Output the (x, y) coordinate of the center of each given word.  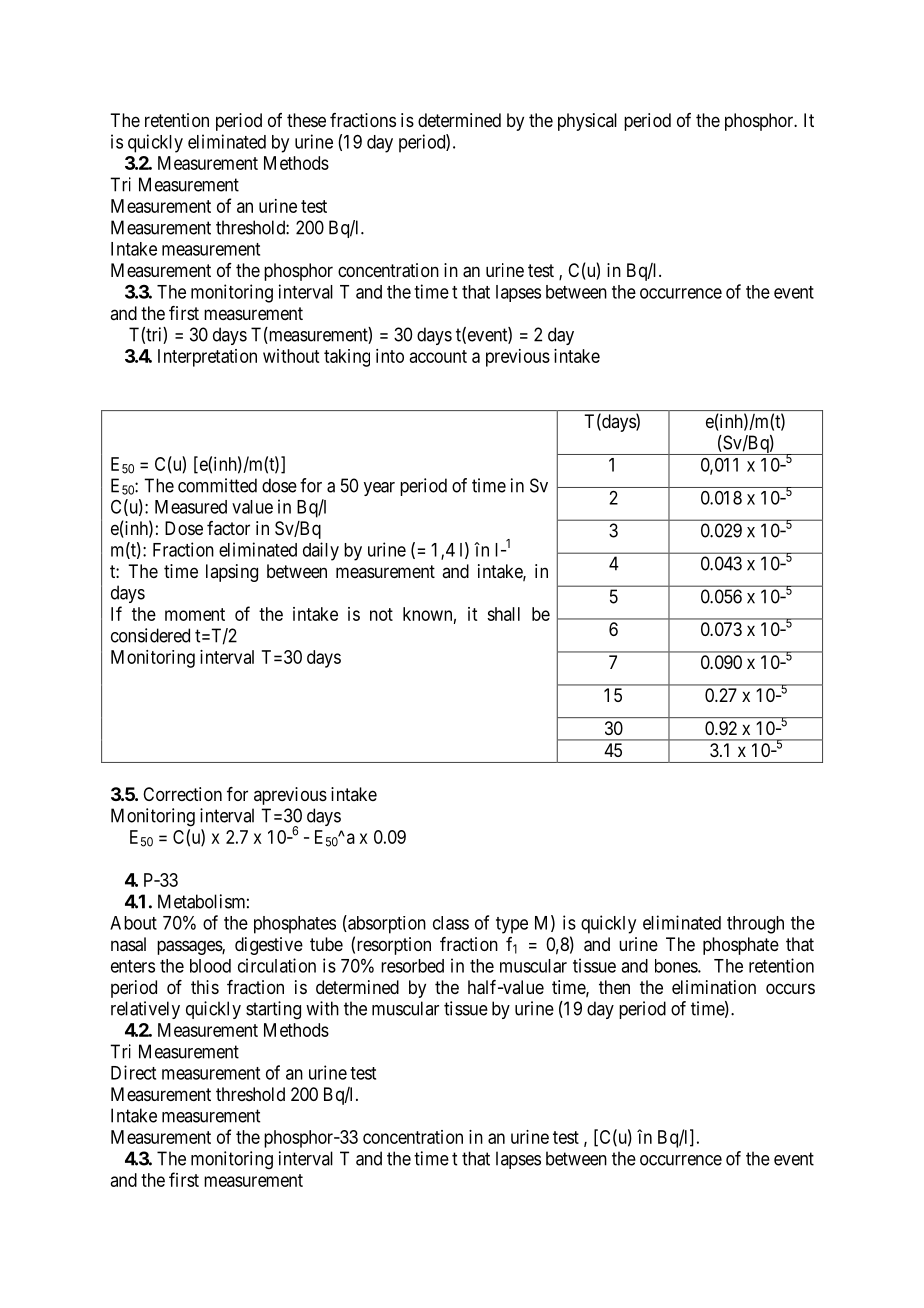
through (755, 925)
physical (587, 122)
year (379, 489)
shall (503, 614)
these (306, 120)
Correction (182, 794)
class (451, 923)
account (438, 356)
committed (217, 485)
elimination (714, 987)
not (381, 614)
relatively (145, 1010)
